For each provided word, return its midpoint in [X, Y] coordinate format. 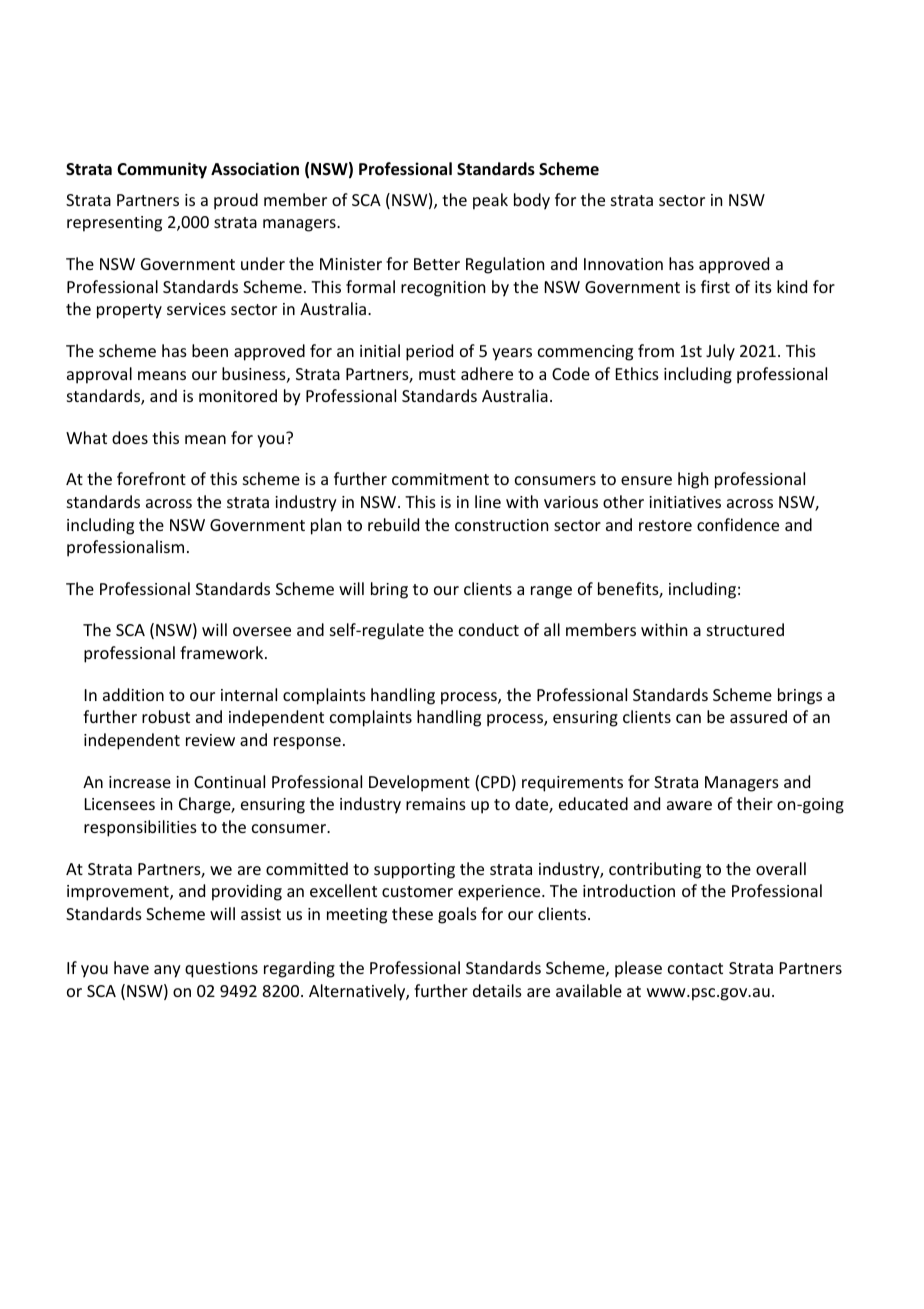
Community [162, 170]
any [167, 971]
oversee [262, 631]
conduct [489, 629]
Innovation [623, 264]
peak [490, 201]
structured [745, 629]
